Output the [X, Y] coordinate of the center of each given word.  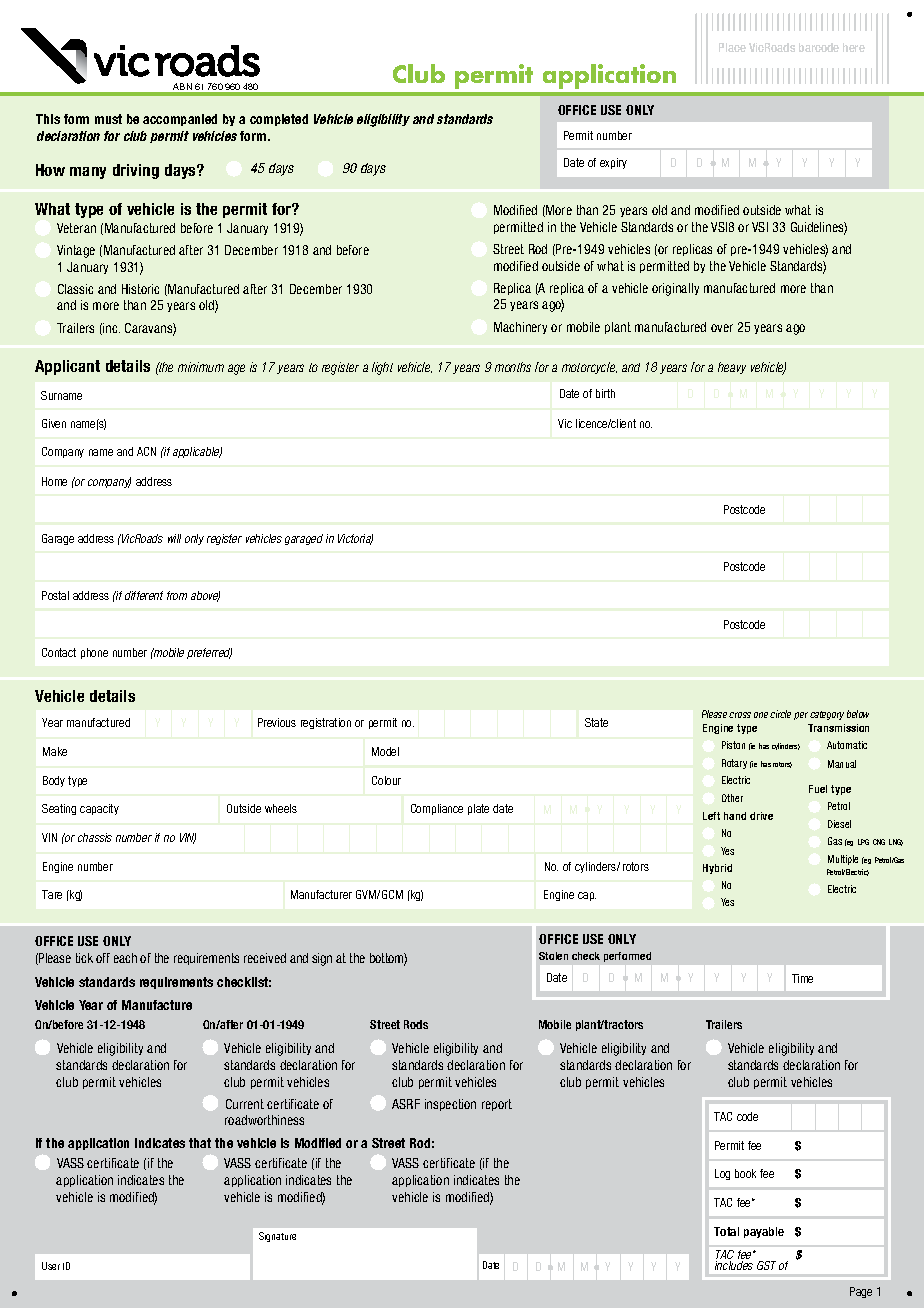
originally [675, 289]
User [51, 1266]
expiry [613, 163]
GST [766, 1265]
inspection [450, 1105]
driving [136, 171]
